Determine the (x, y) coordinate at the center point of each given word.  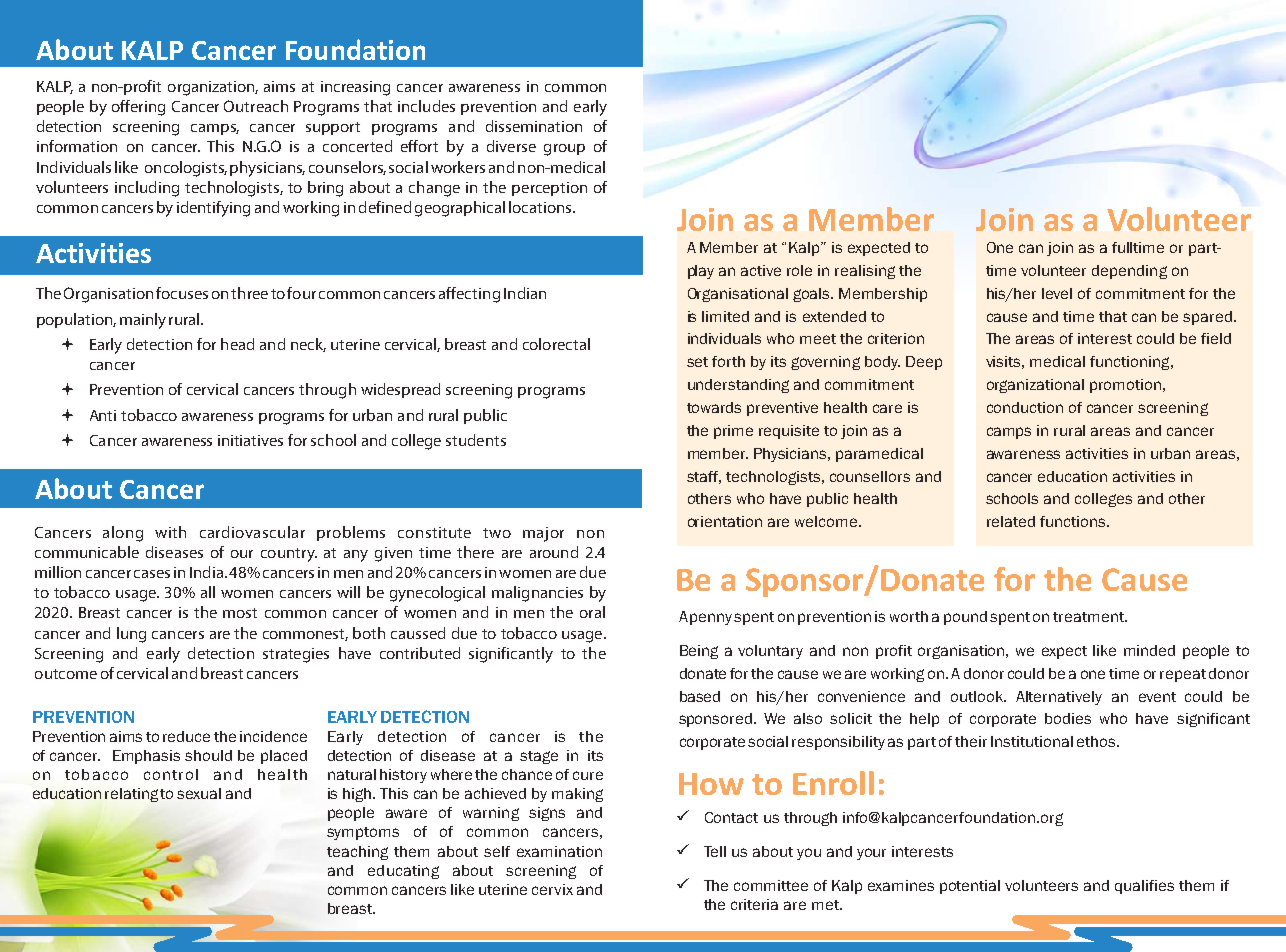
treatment (1089, 617)
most (240, 613)
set (697, 362)
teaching (357, 853)
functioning (1131, 363)
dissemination (534, 126)
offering (138, 108)
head (237, 344)
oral (592, 612)
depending (1129, 272)
